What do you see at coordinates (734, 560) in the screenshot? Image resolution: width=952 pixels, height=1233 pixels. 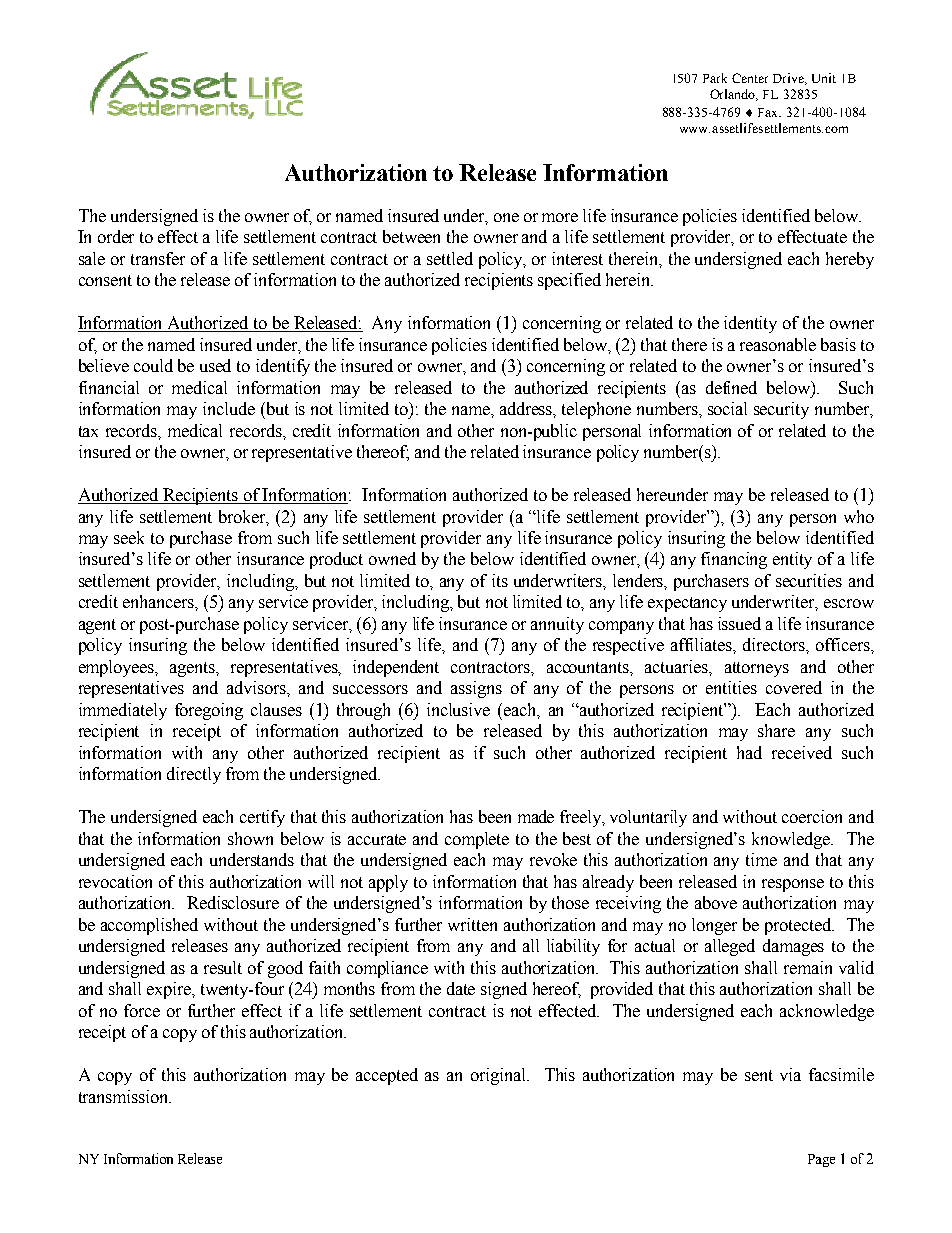 I see `financing` at bounding box center [734, 560].
